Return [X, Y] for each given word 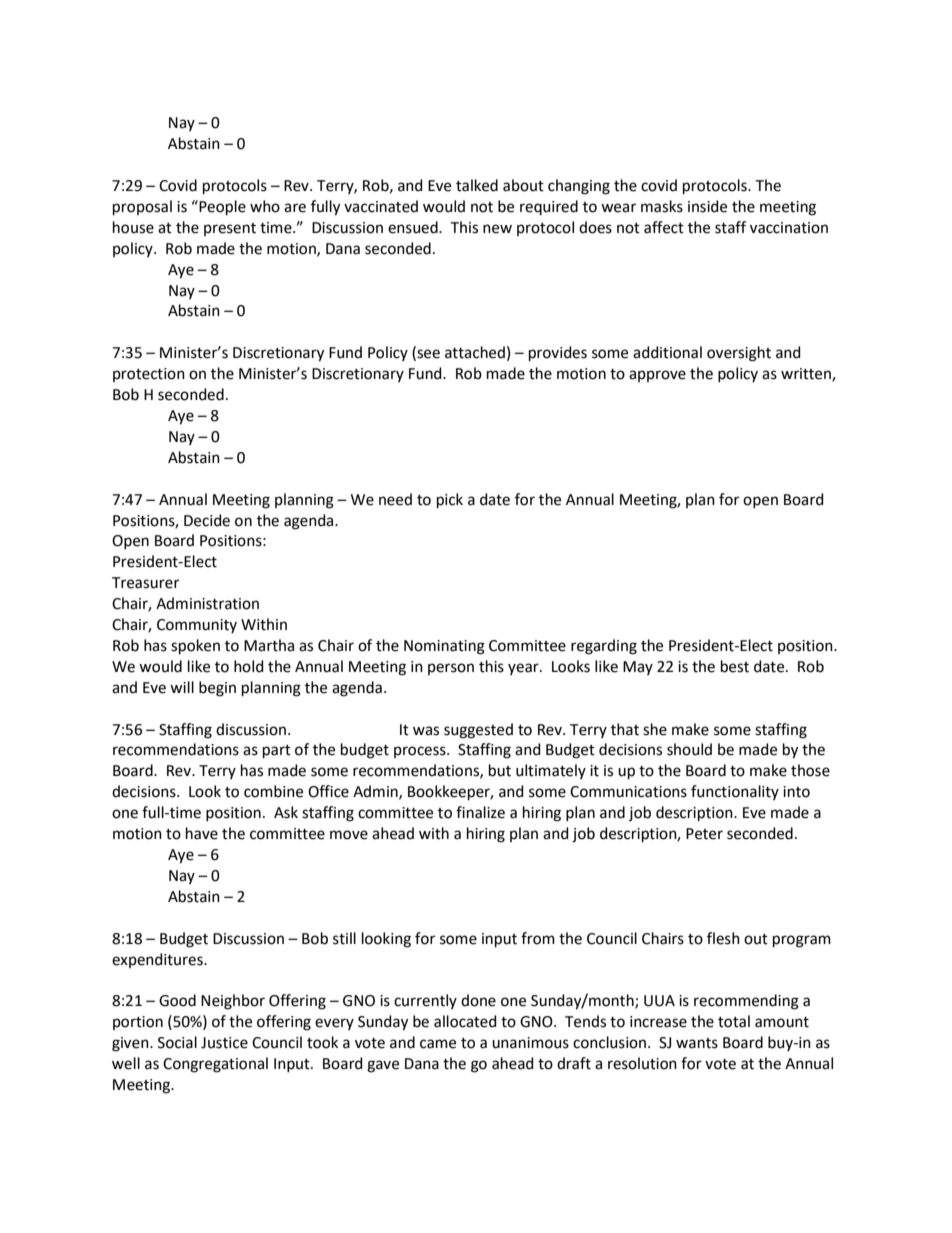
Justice [224, 1043]
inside [707, 206]
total [734, 1021]
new [497, 229]
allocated [465, 1021]
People [221, 207]
